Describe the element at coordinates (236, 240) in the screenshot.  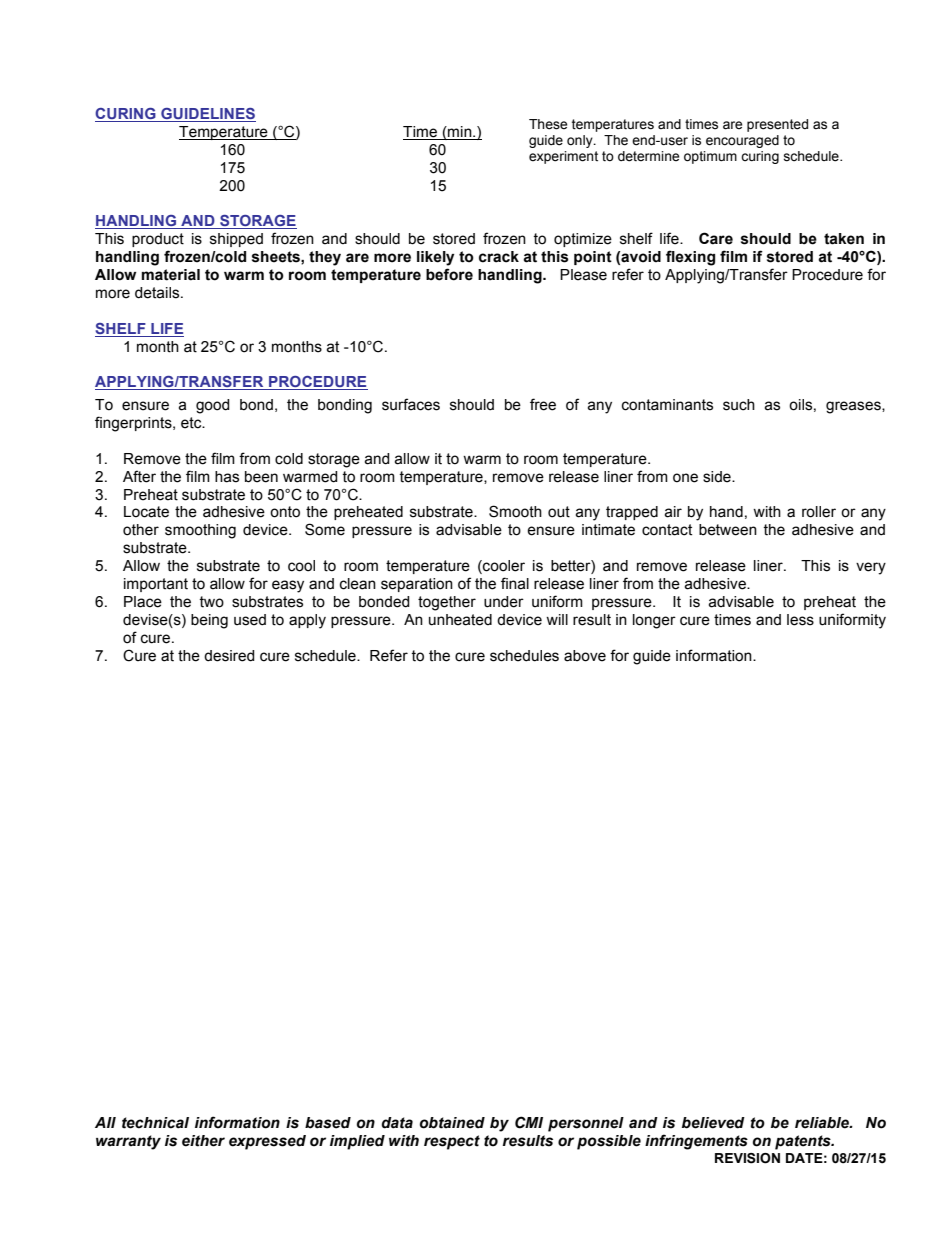
I see `shipped` at that location.
